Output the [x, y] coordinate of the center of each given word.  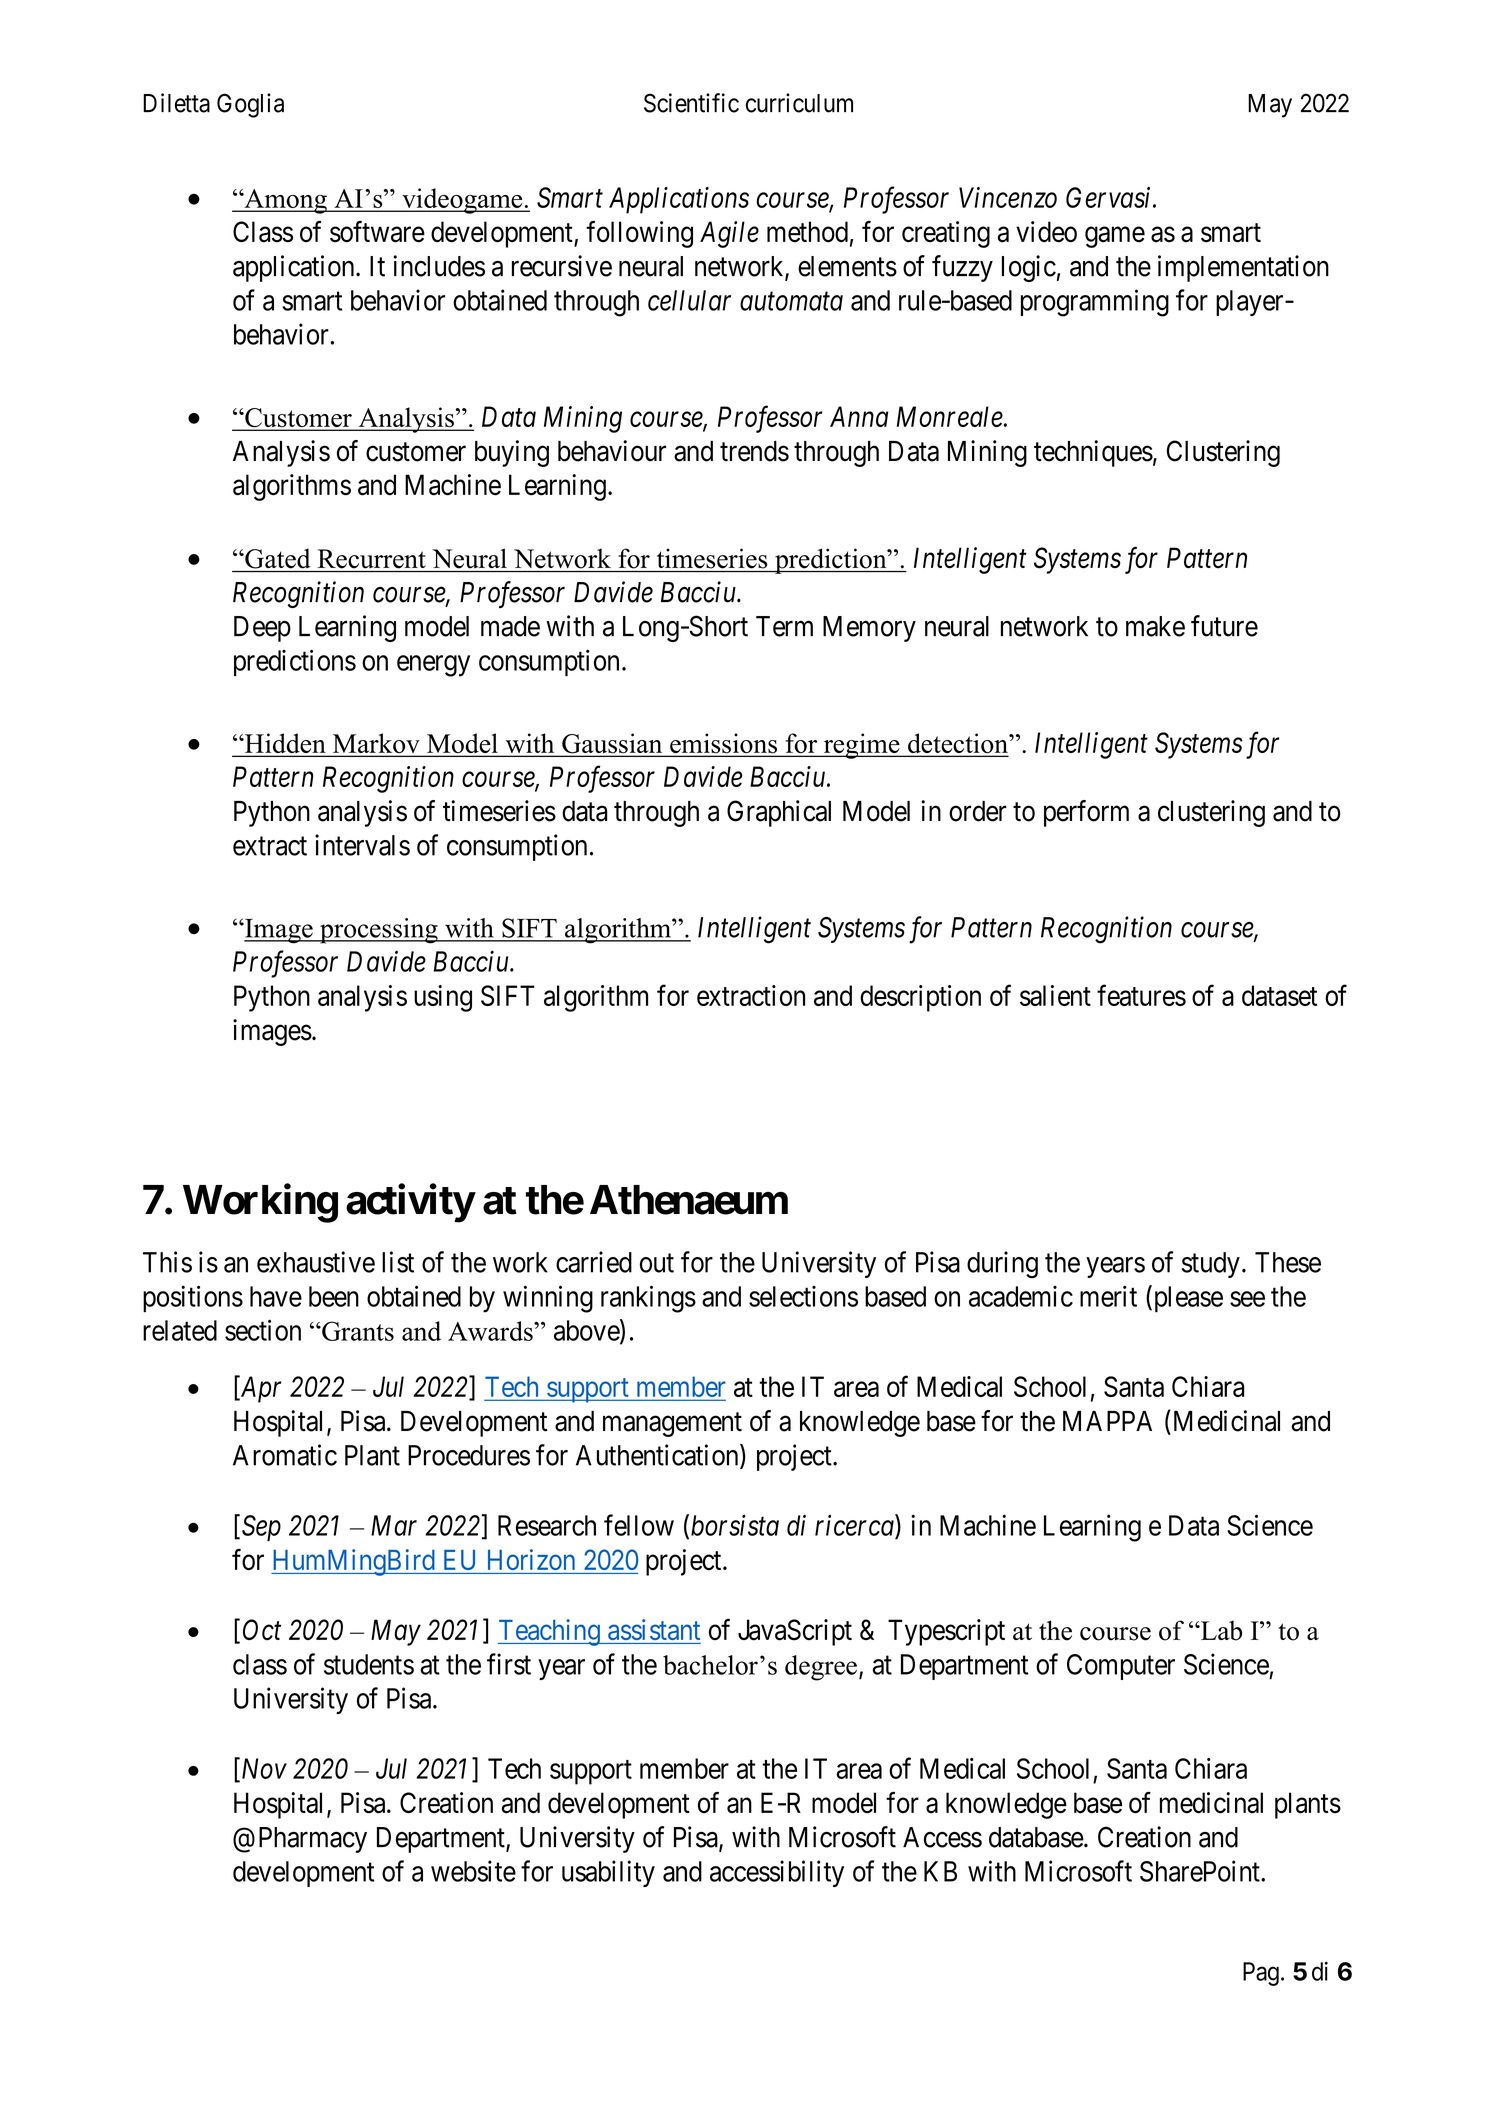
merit [1108, 1296]
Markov [376, 744]
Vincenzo [1008, 197]
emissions [723, 744]
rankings [648, 1299]
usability [608, 1873]
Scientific [691, 103]
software [377, 232]
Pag [1261, 1974]
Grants [357, 1331]
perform [1086, 813]
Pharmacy [313, 1840]
